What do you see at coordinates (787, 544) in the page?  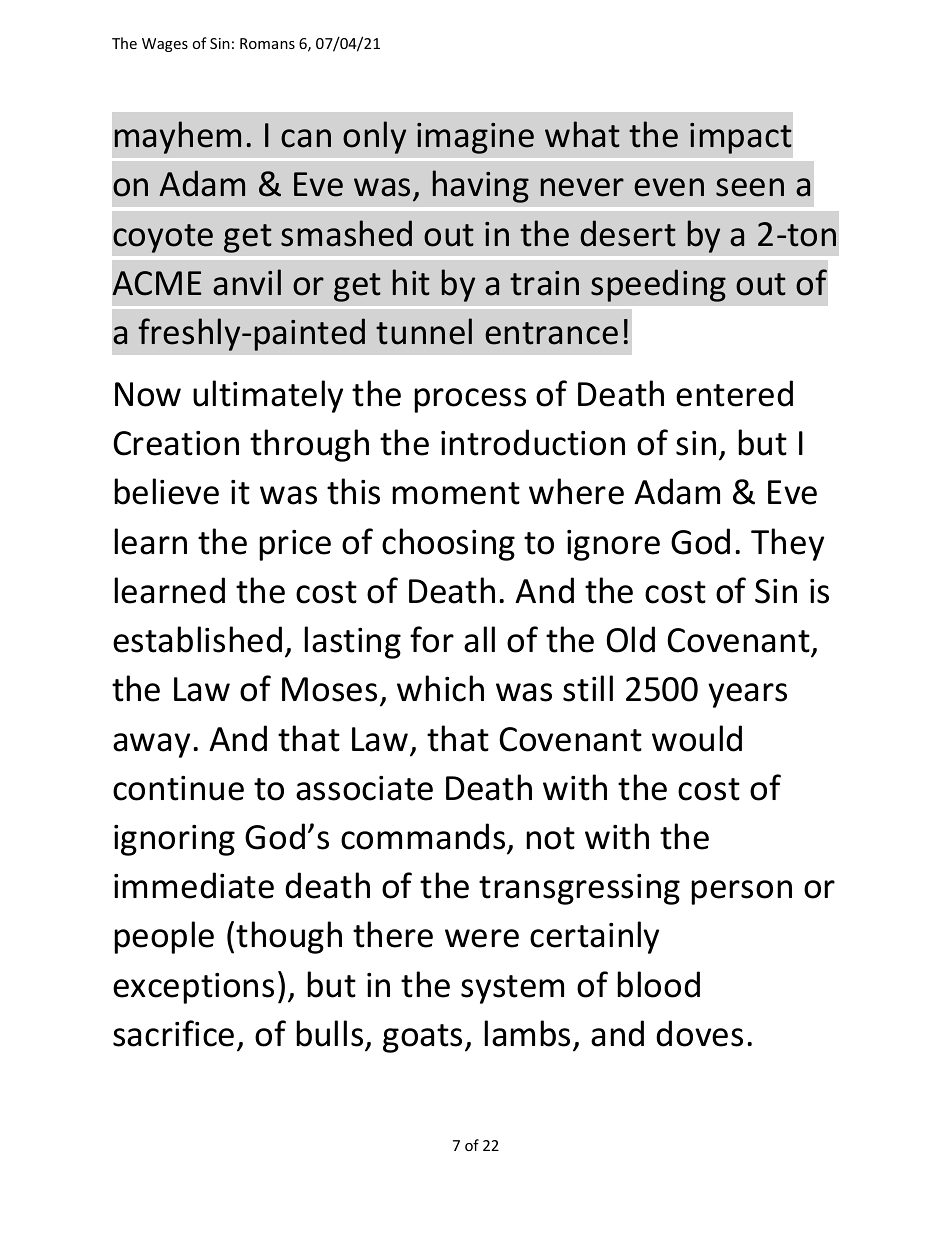 I see `They` at bounding box center [787, 544].
